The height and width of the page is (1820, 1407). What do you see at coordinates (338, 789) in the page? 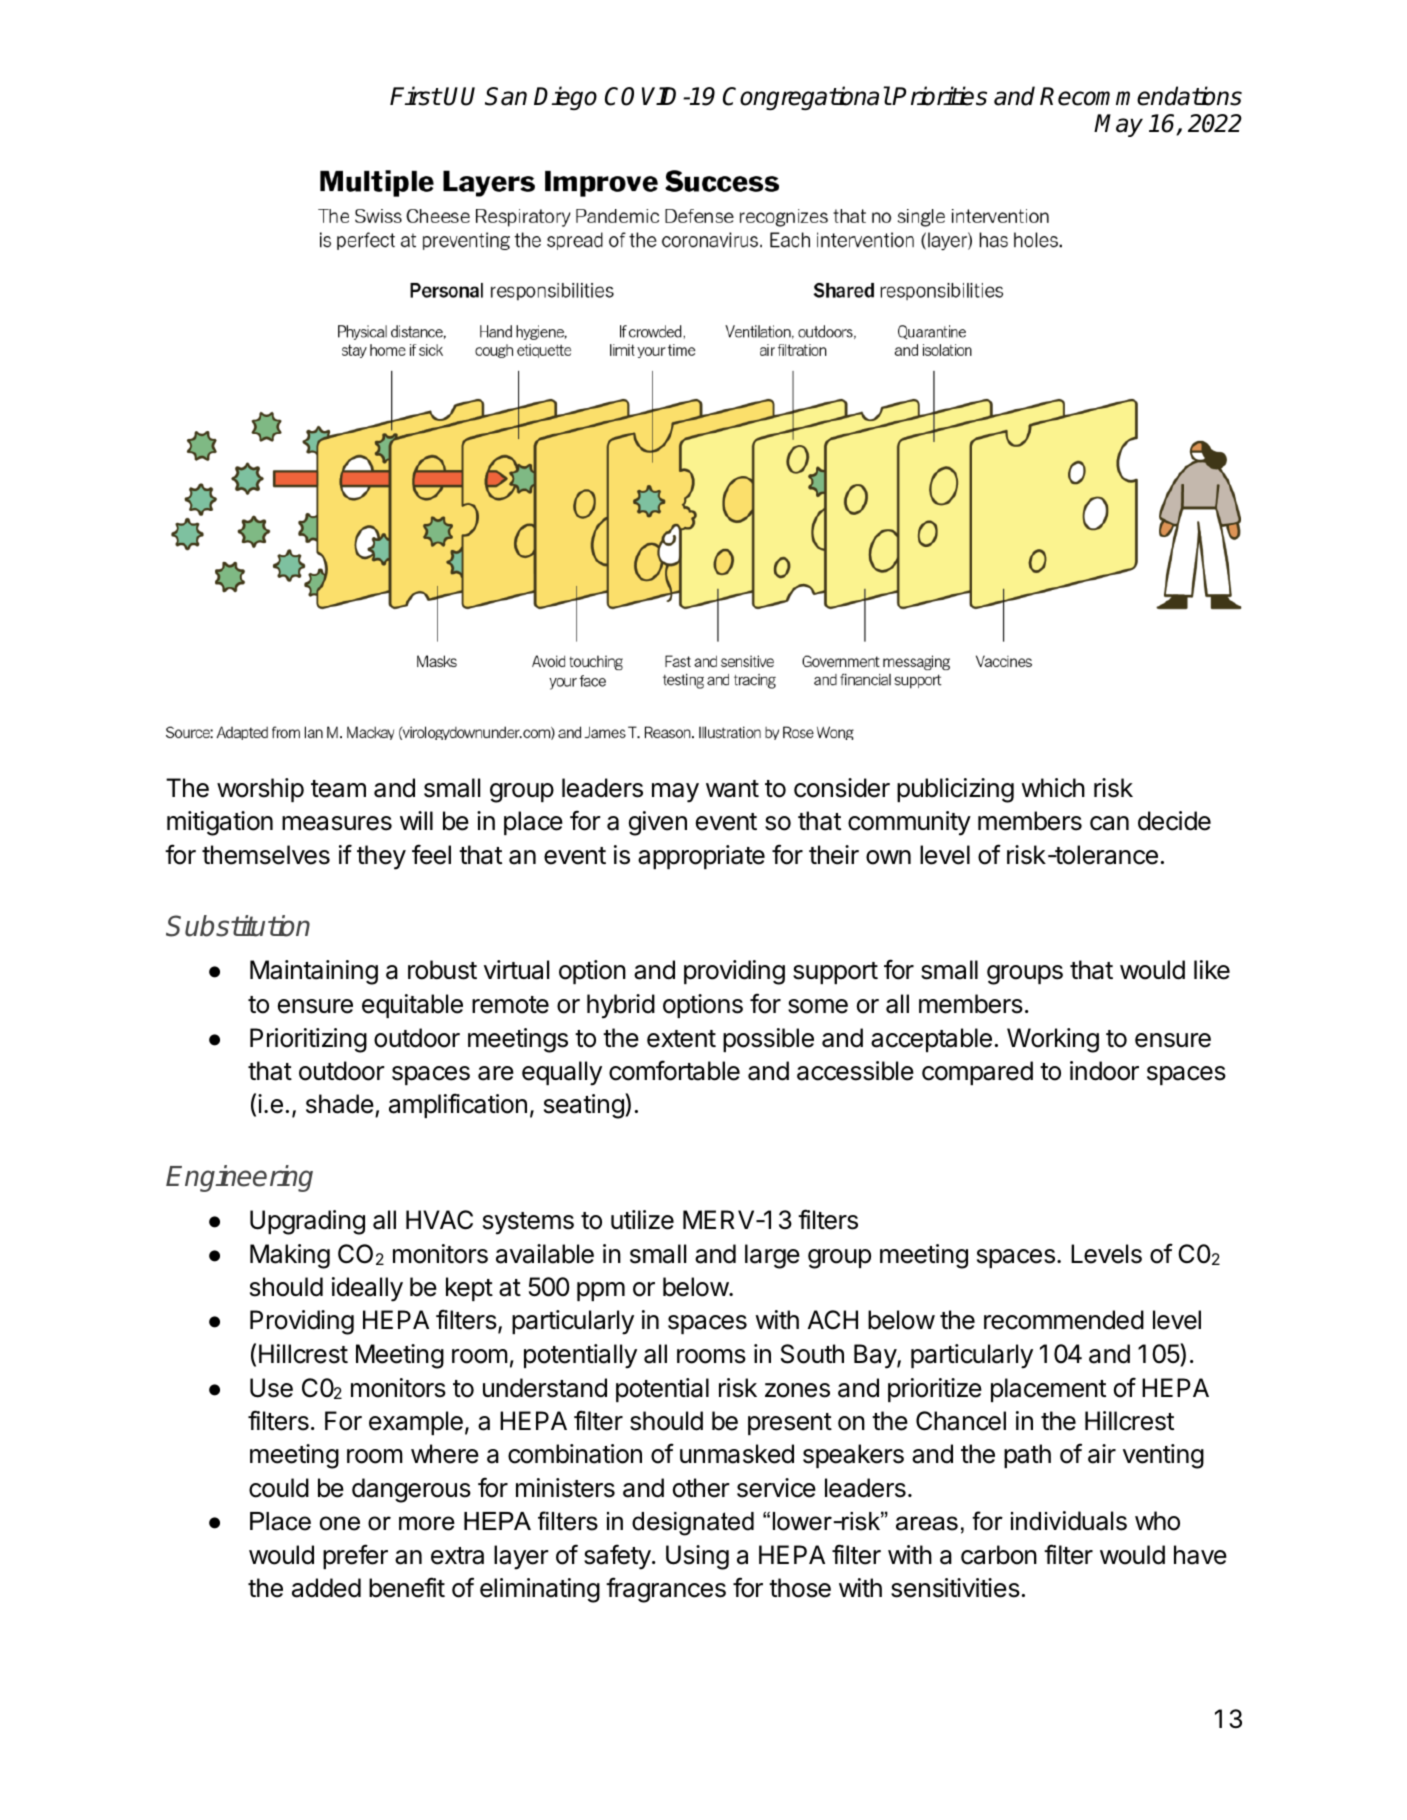
I see `team` at bounding box center [338, 789].
